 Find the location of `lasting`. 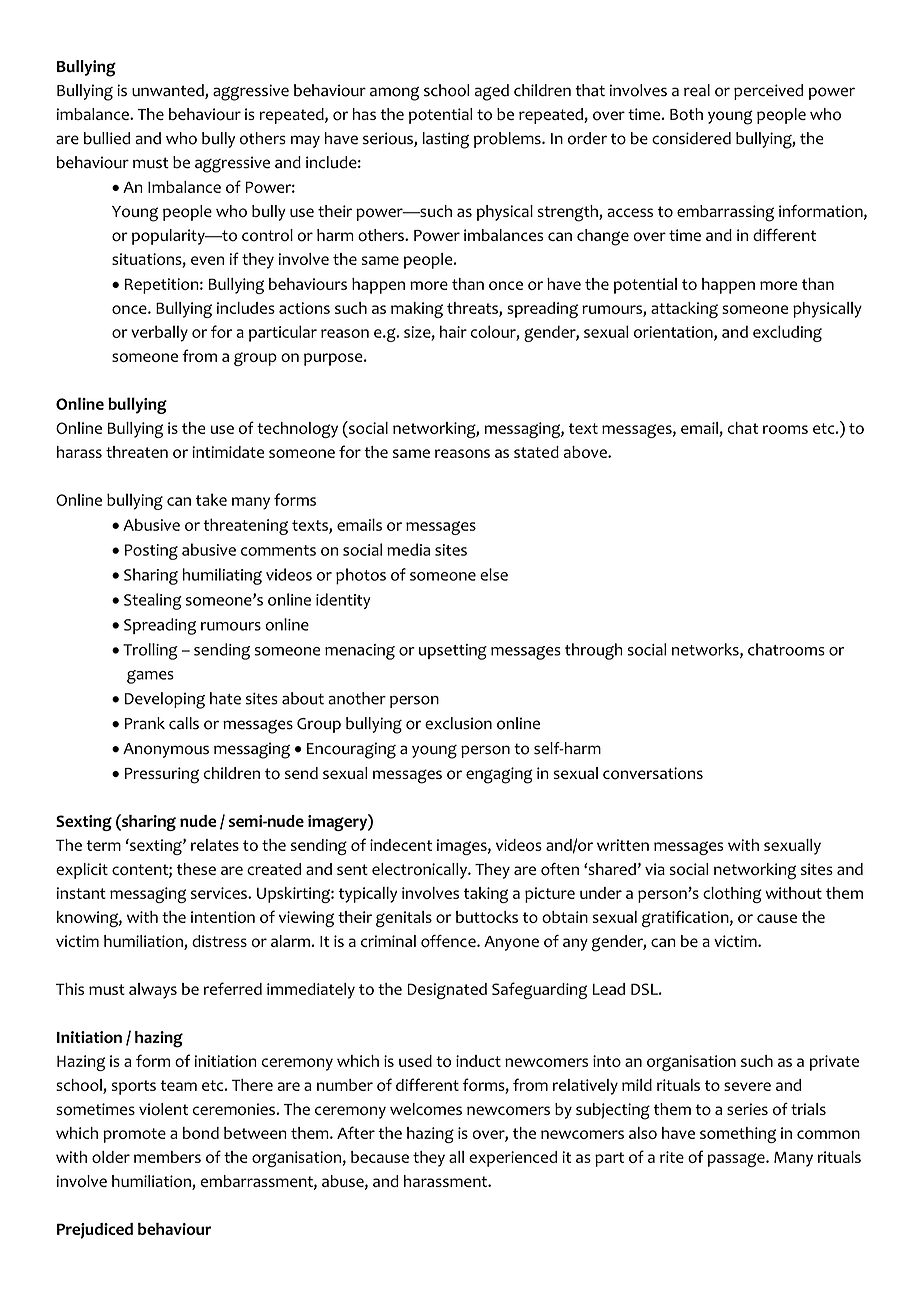

lasting is located at coordinates (446, 140).
